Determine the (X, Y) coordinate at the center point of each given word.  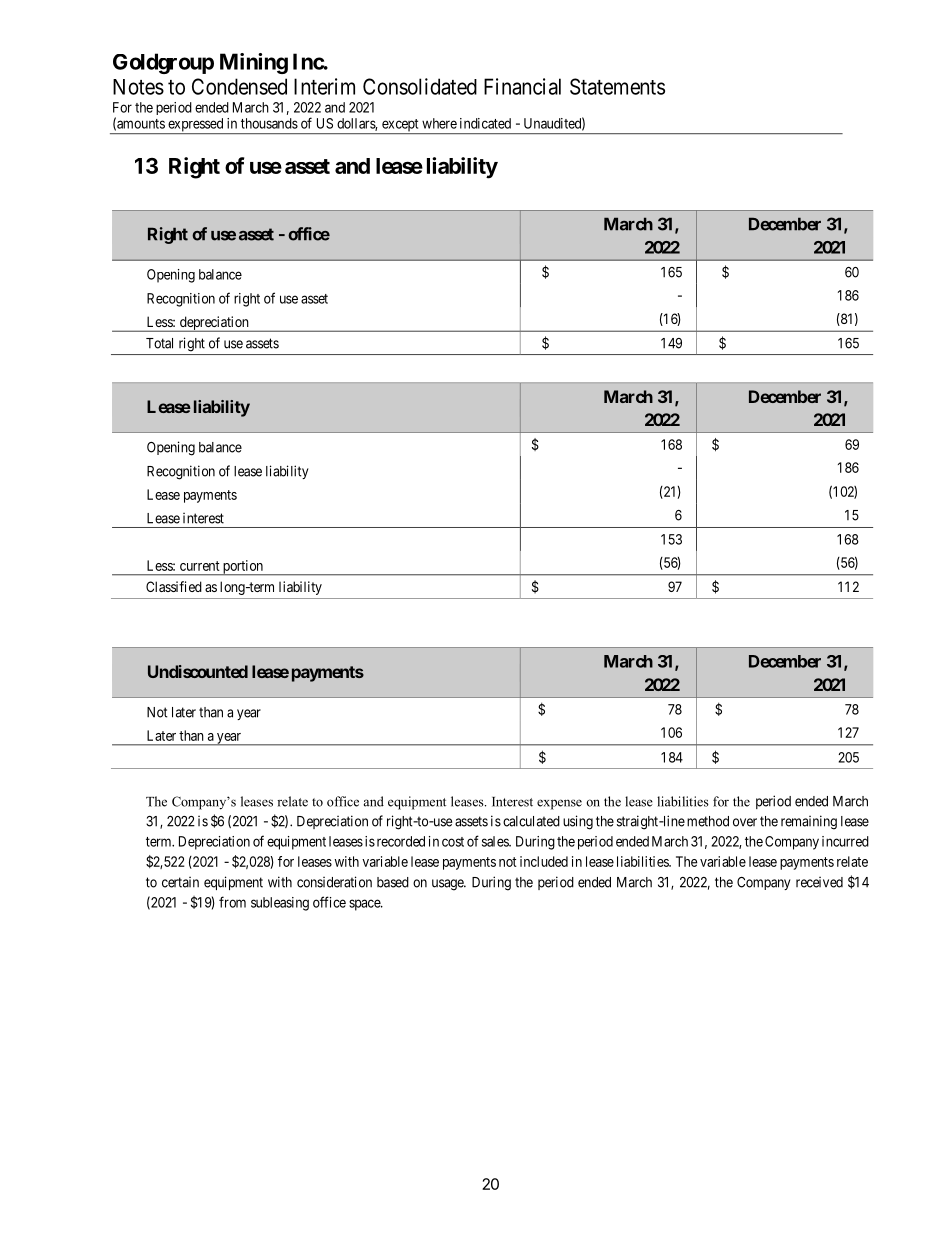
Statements (617, 86)
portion (243, 568)
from (232, 902)
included (544, 861)
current (200, 566)
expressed (195, 126)
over (745, 822)
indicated (485, 123)
